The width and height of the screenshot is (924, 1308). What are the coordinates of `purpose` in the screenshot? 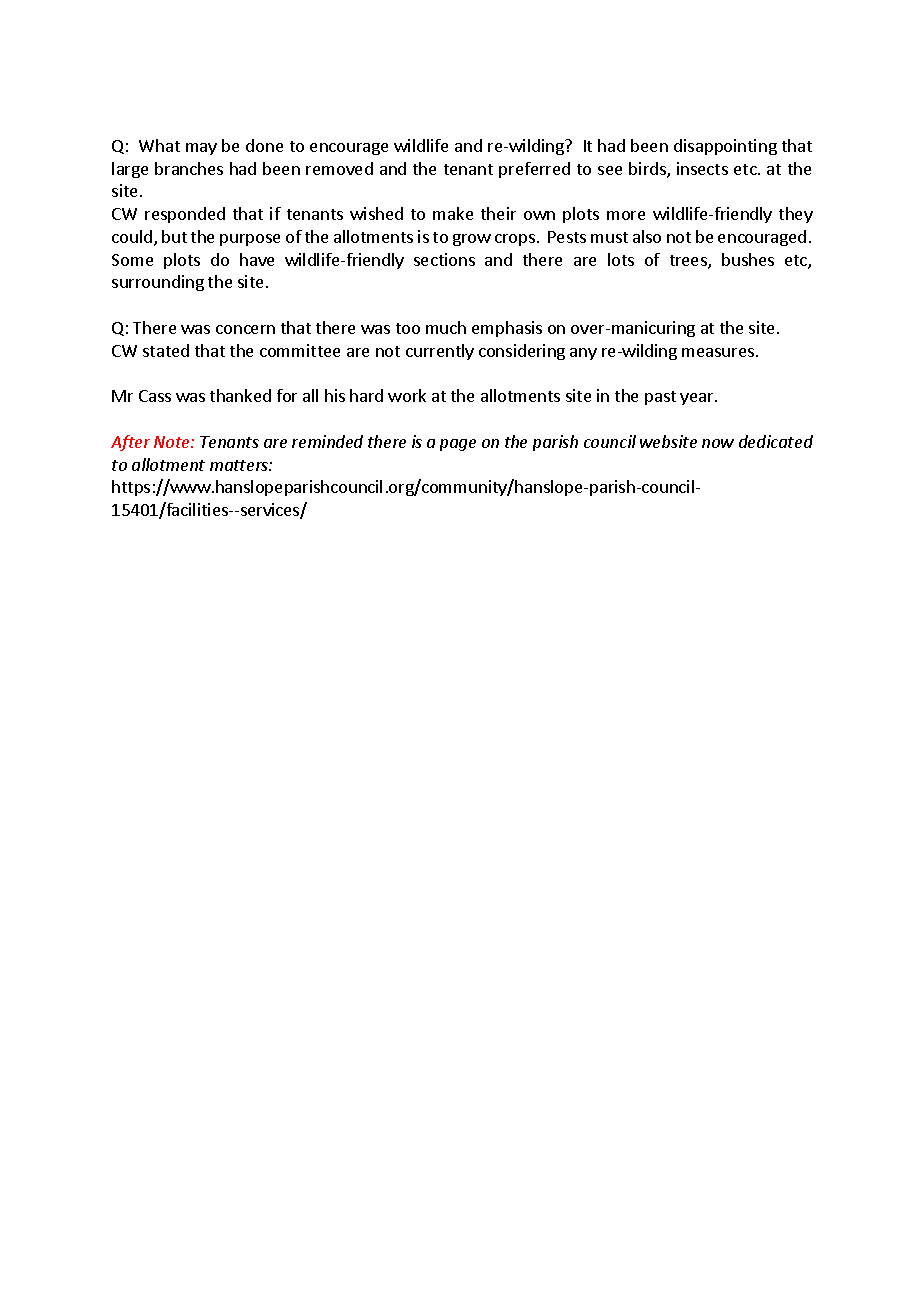 It's located at (250, 240).
